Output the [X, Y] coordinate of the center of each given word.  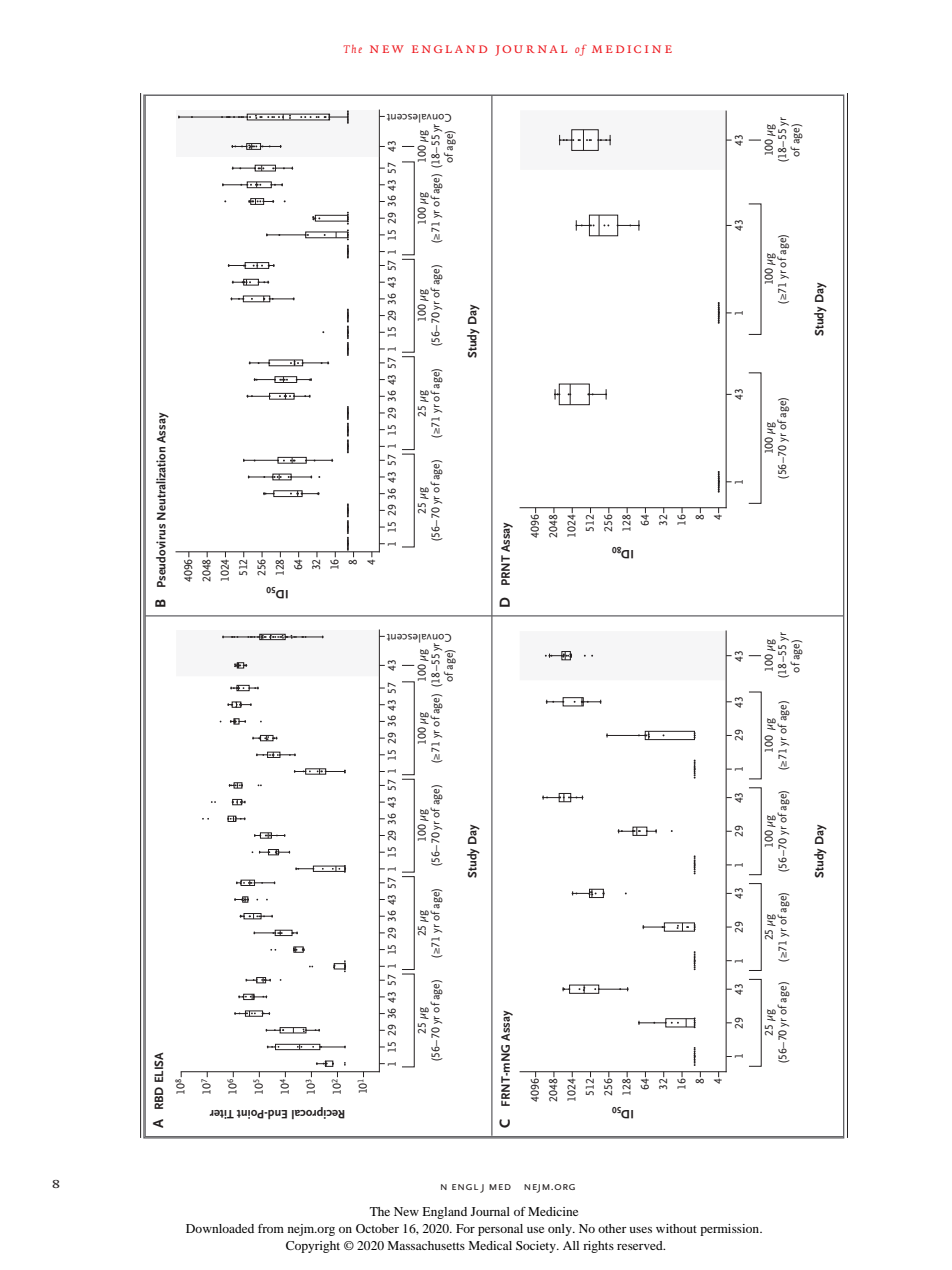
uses [640, 1230]
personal [500, 1230]
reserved [641, 1245]
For [465, 1228]
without [676, 1228]
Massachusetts [426, 1245]
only [561, 1230]
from [271, 1228]
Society [537, 1247]
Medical [490, 1245]
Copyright [313, 1247]
